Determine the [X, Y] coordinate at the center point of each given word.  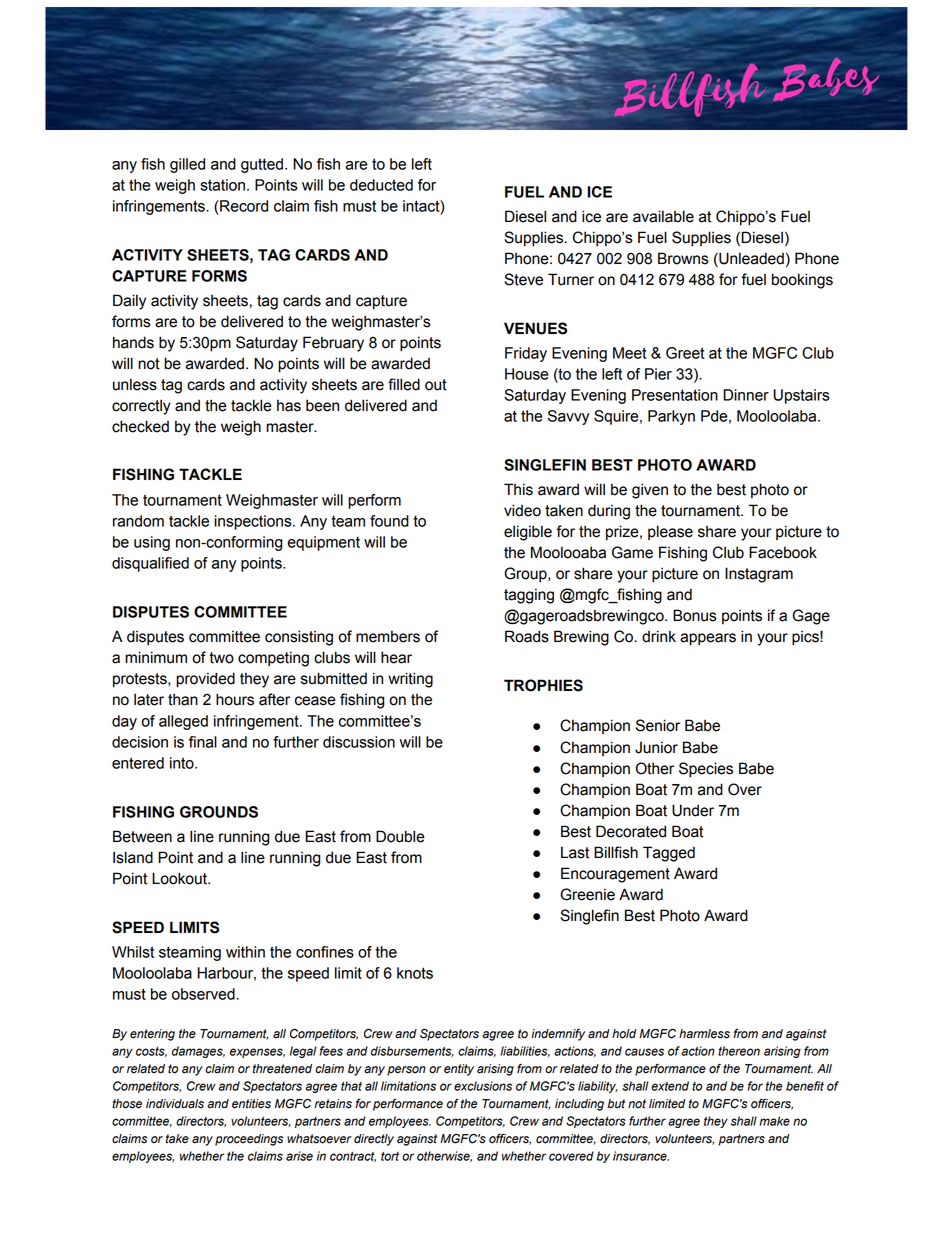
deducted [381, 185]
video [522, 510]
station [222, 185]
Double [400, 836]
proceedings [249, 1140]
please [670, 532]
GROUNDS [219, 812]
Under [693, 810]
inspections [254, 522]
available [663, 216]
